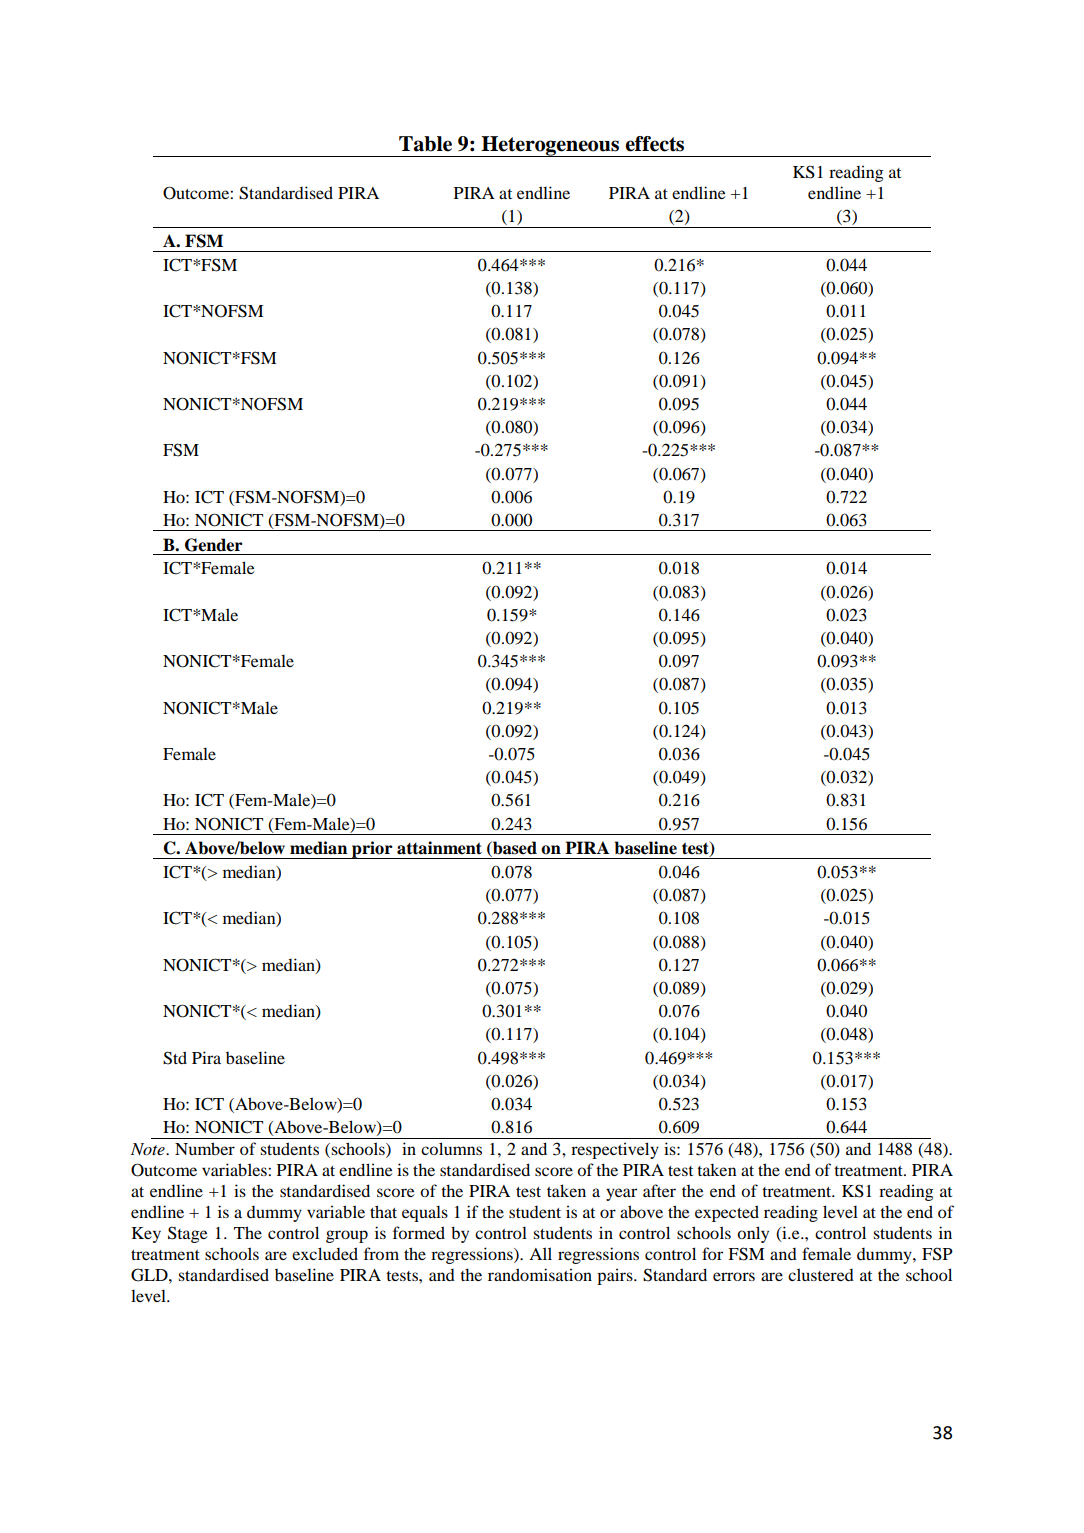 Image resolution: width=1084 pixels, height=1533 pixels. Describe the element at coordinates (654, 144) in the page. I see `effects` at that location.
